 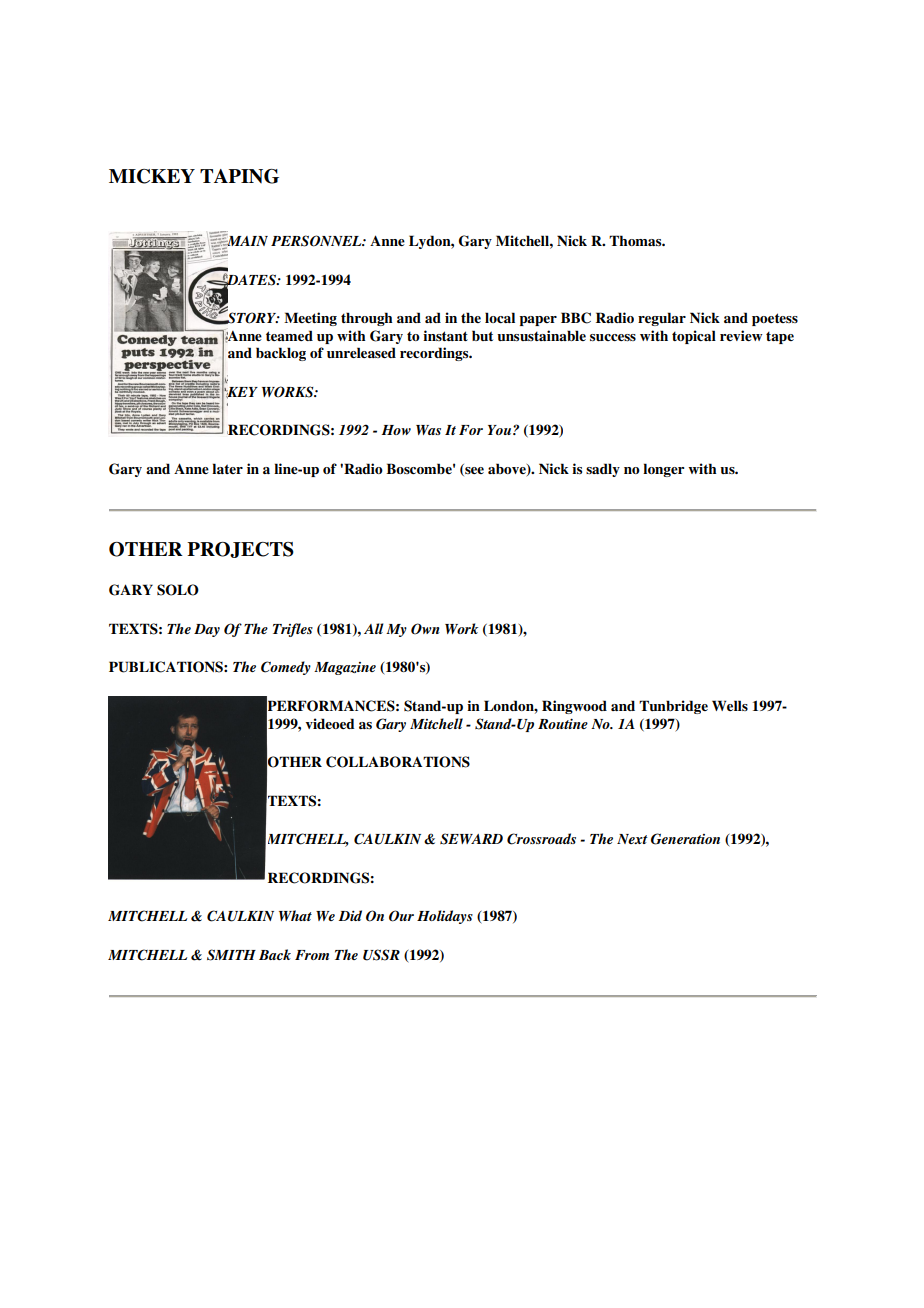 I want to click on longer, so click(x=663, y=470).
